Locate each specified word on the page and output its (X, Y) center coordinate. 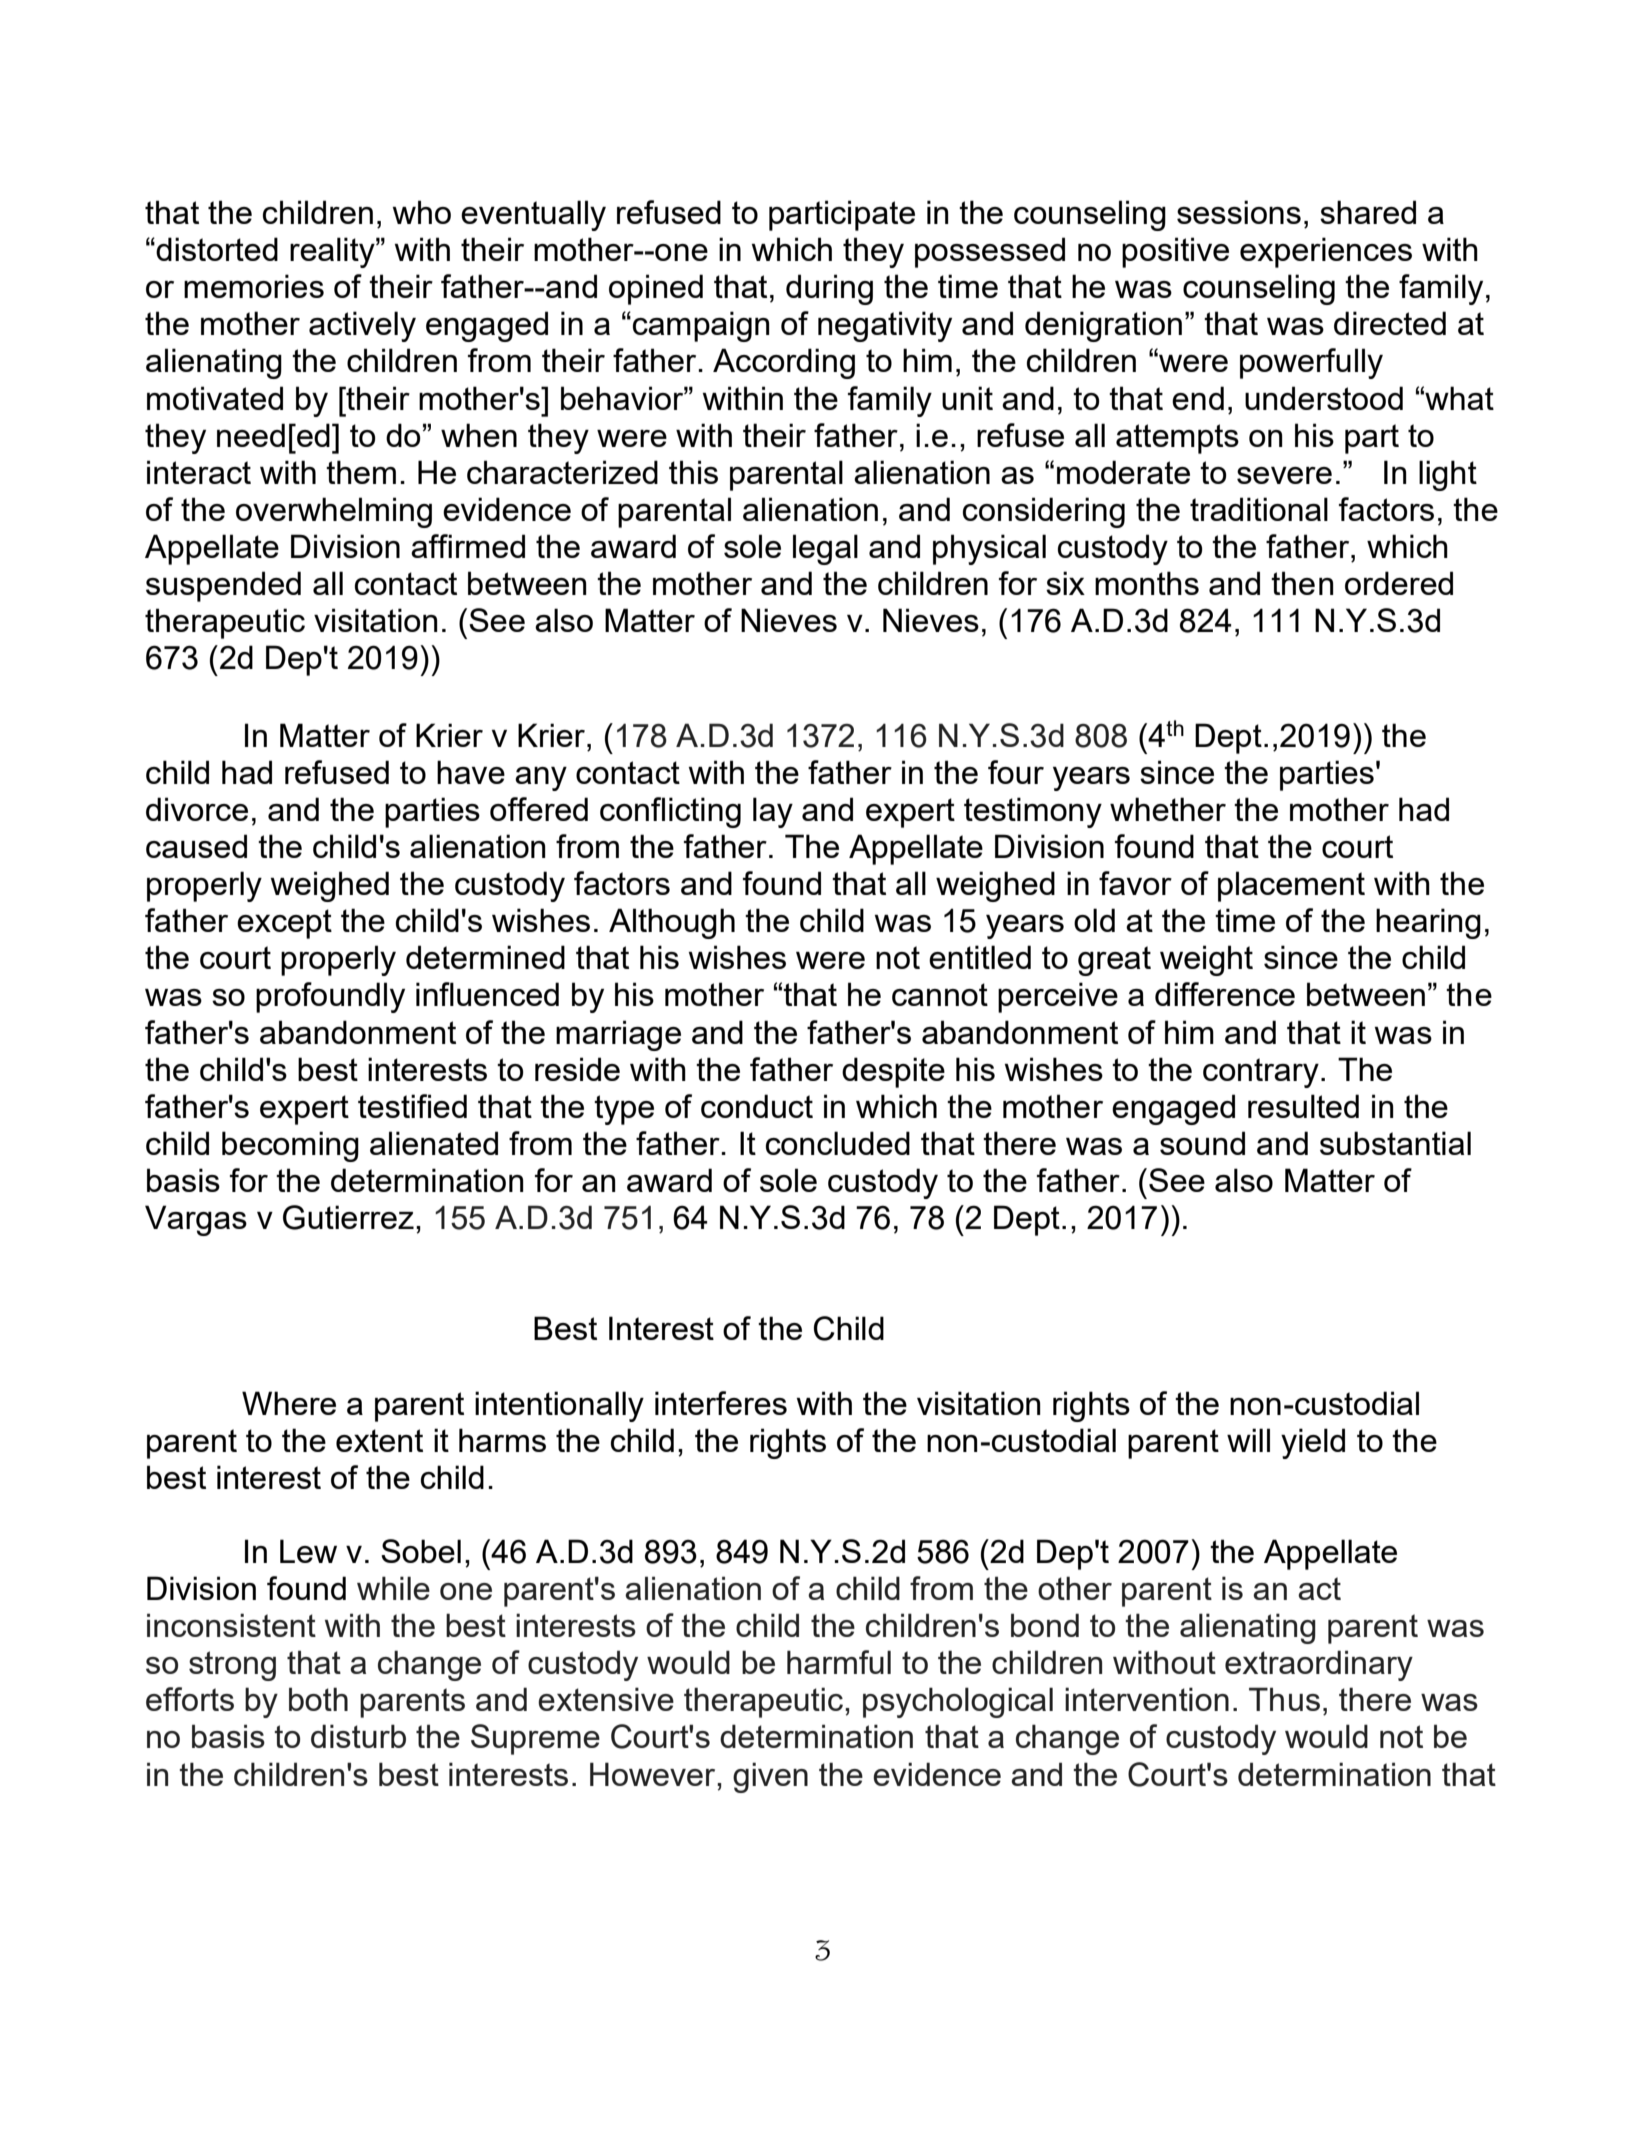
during (829, 289)
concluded (838, 1143)
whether (1168, 809)
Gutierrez (348, 1217)
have (471, 772)
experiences (1326, 252)
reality (333, 252)
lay (773, 812)
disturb (358, 1736)
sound (1202, 1143)
